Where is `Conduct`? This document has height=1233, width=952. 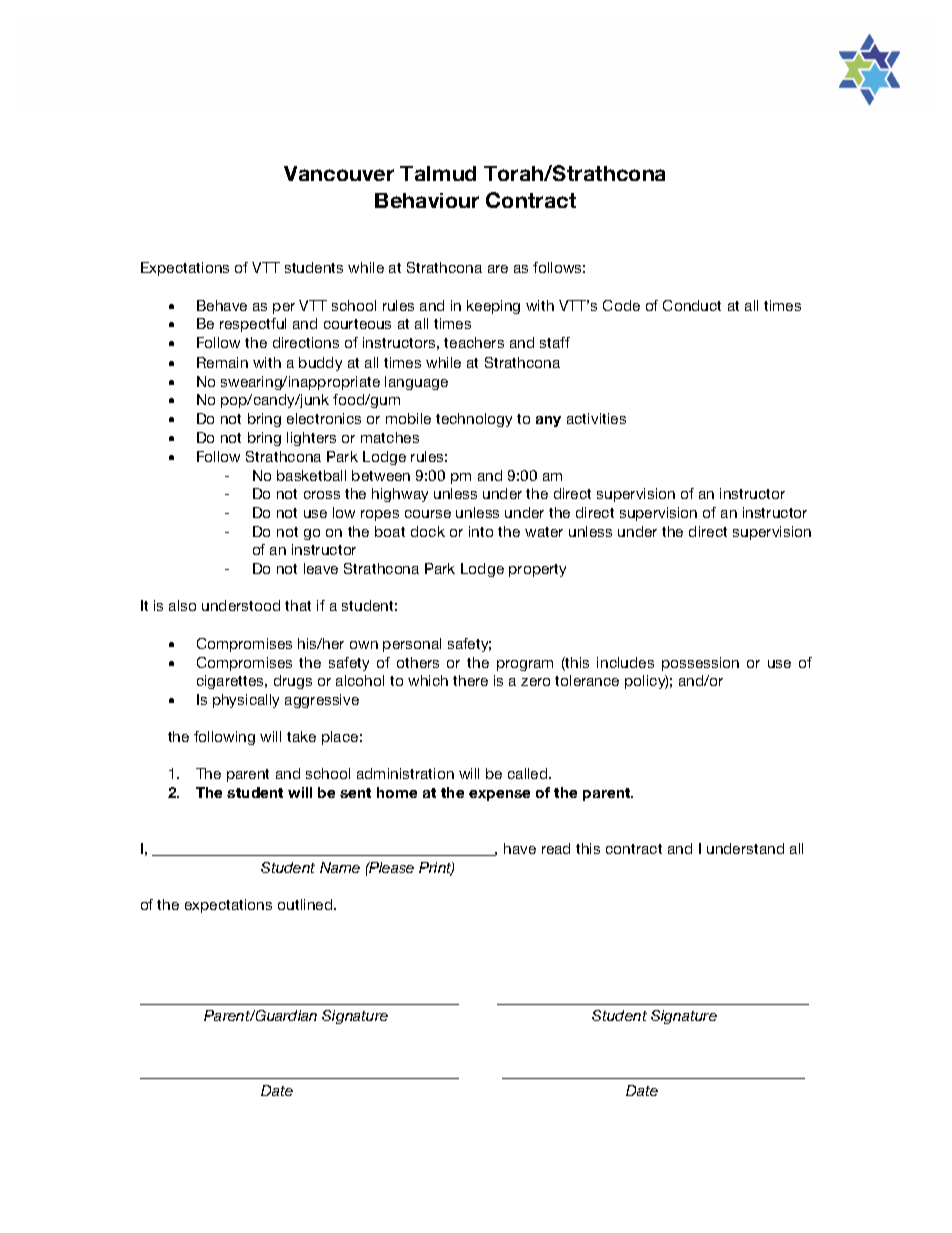 Conduct is located at coordinates (692, 305).
